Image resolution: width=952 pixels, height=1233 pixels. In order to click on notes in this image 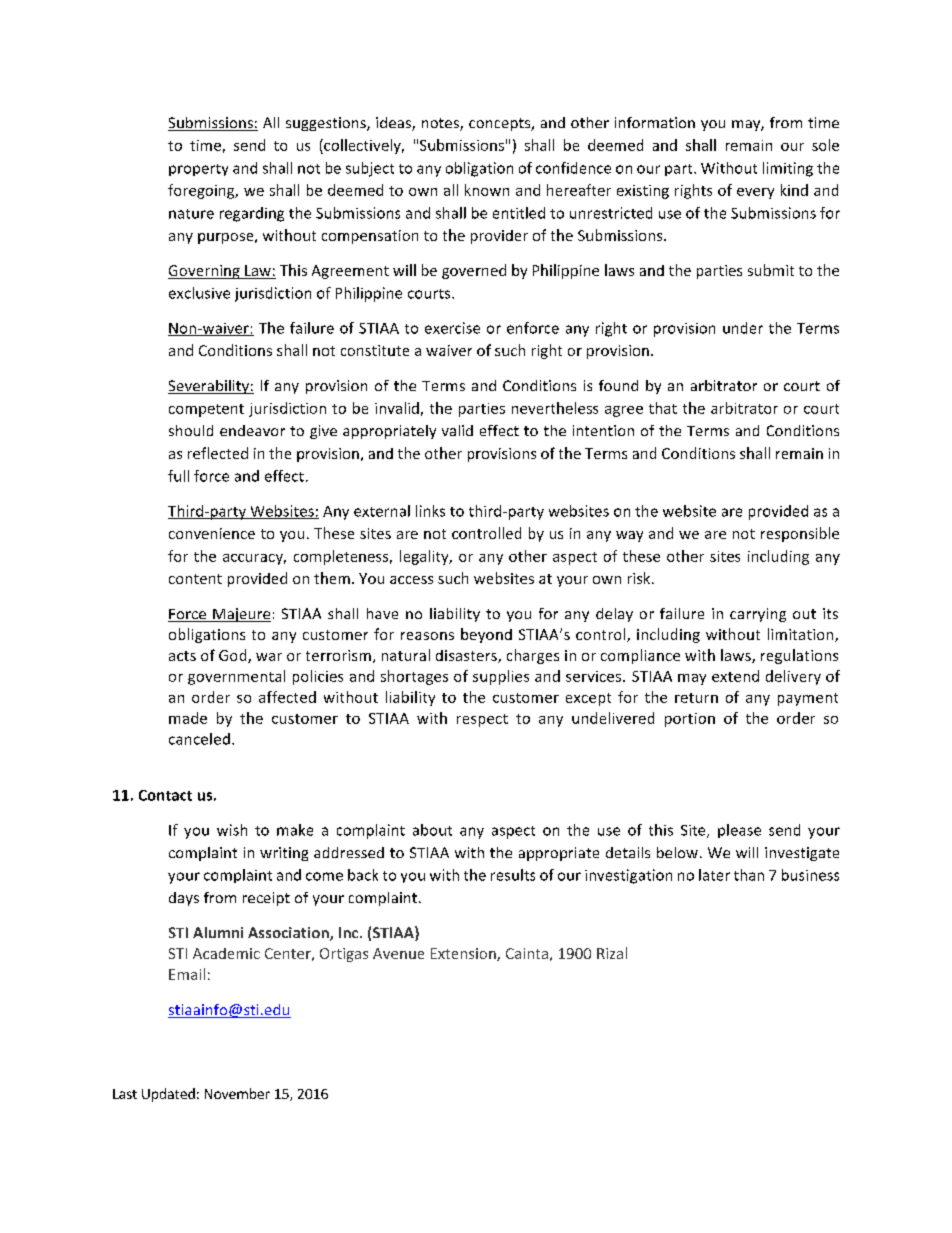, I will do `click(441, 124)`.
